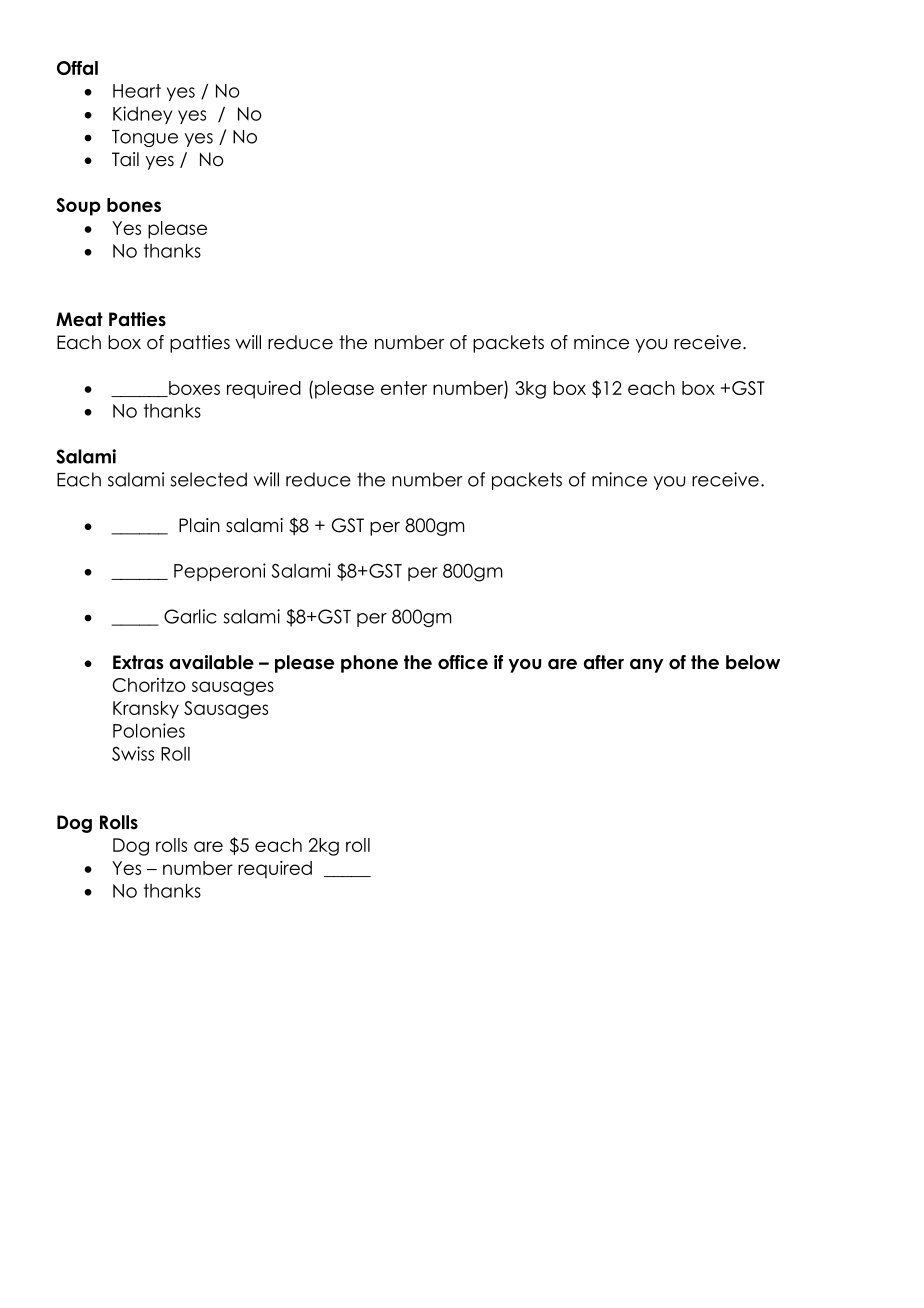 Image resolution: width=924 pixels, height=1308 pixels. What do you see at coordinates (369, 664) in the screenshot?
I see `phone` at bounding box center [369, 664].
